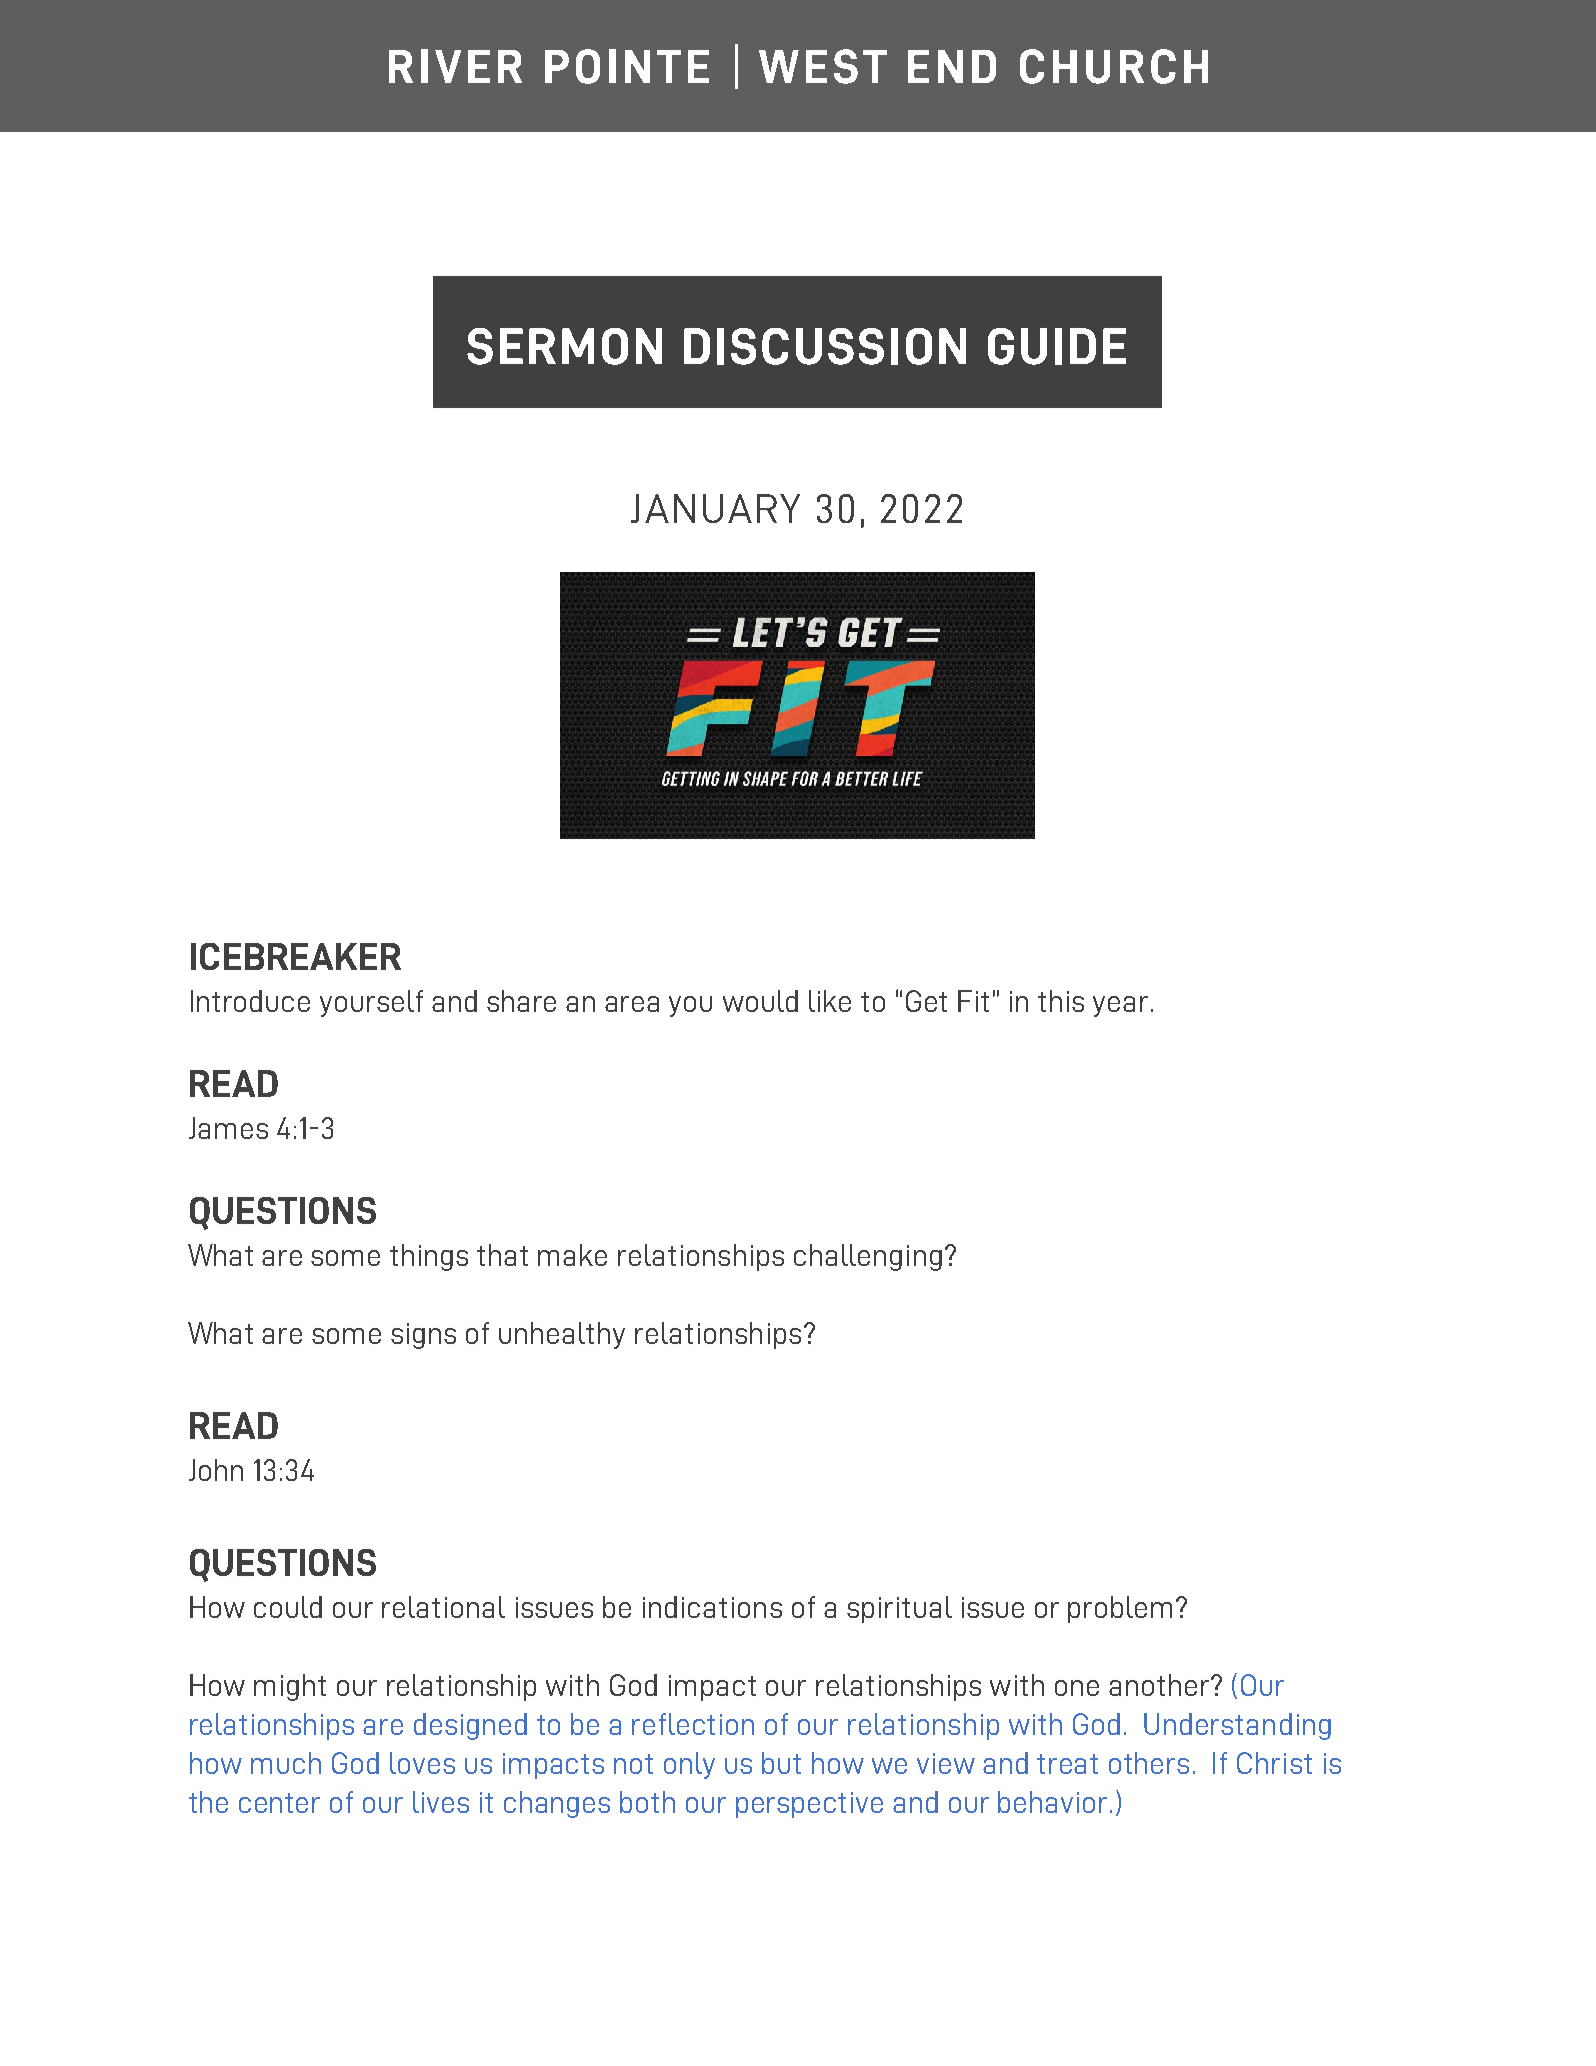 This document has height=2066, width=1596. Describe the element at coordinates (1149, 1763) in the document. I see `others` at that location.
